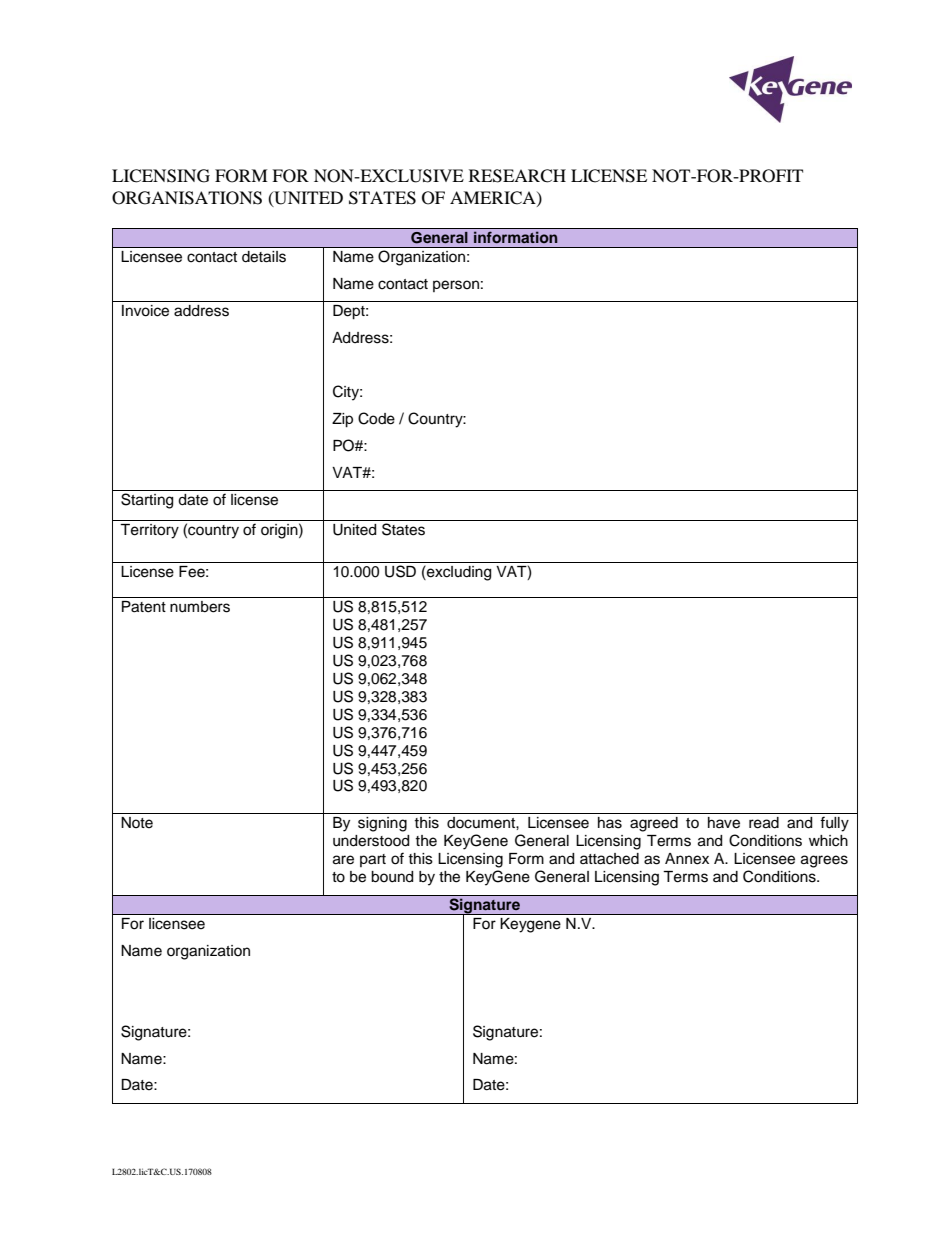 This document has height=1233, width=952. What do you see at coordinates (456, 286) in the document?
I see `person` at bounding box center [456, 286].
